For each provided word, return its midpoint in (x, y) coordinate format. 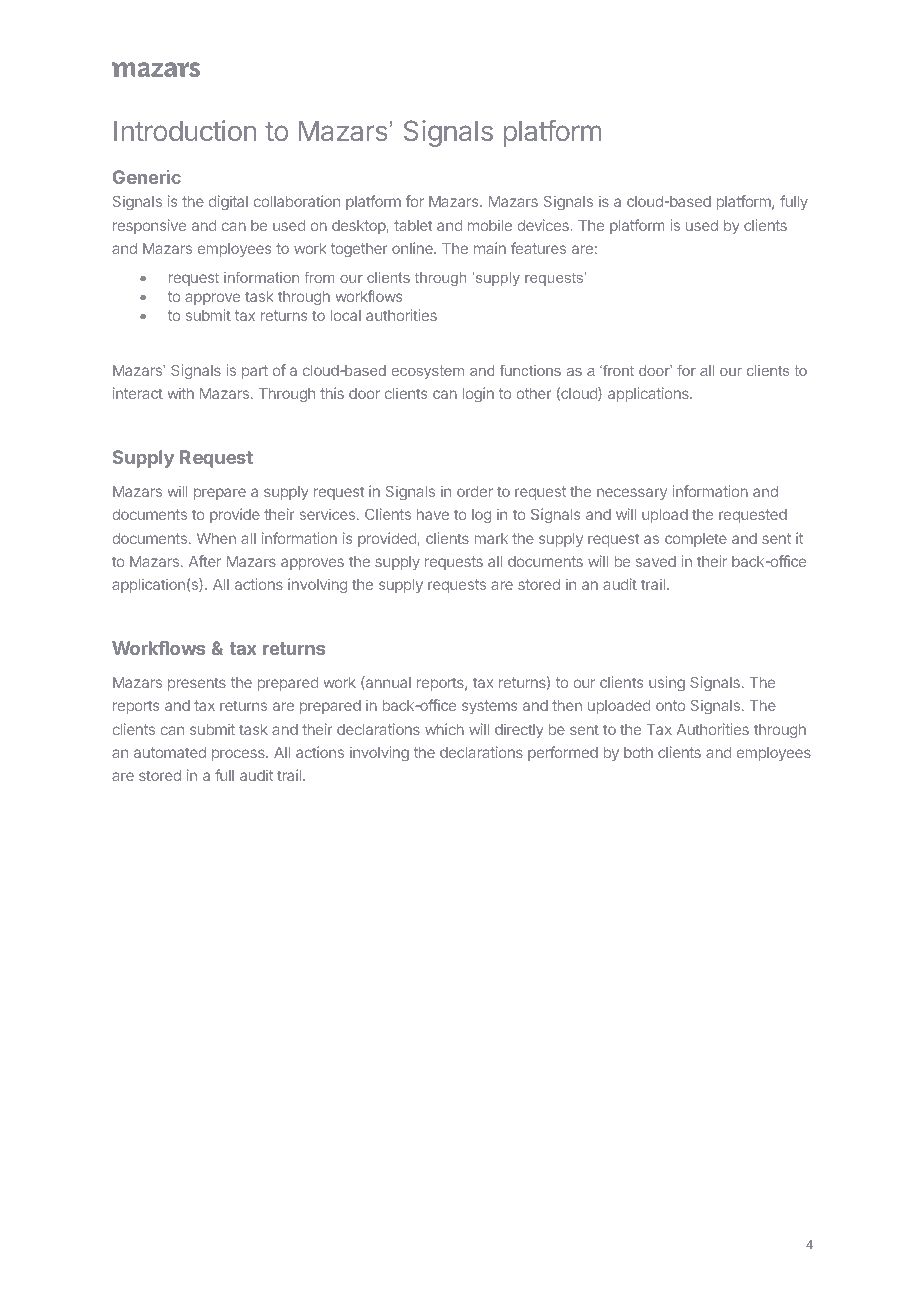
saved (656, 561)
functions (530, 370)
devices (543, 225)
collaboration (297, 201)
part (255, 372)
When (216, 538)
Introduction (185, 130)
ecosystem (427, 372)
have (433, 514)
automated (170, 752)
